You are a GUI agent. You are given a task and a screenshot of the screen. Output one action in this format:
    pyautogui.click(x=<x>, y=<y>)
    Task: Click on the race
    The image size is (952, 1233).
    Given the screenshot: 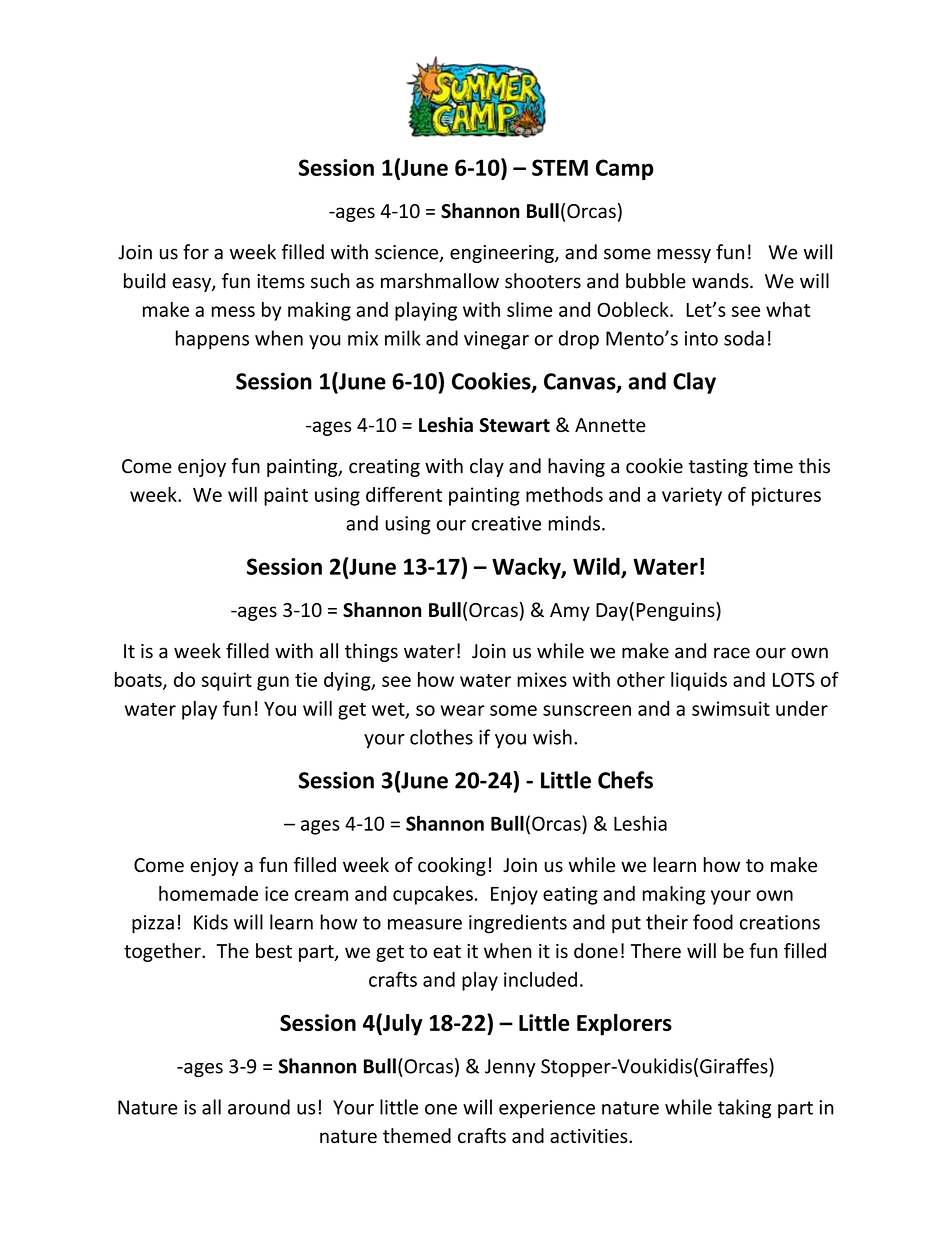 What is the action you would take?
    pyautogui.click(x=732, y=653)
